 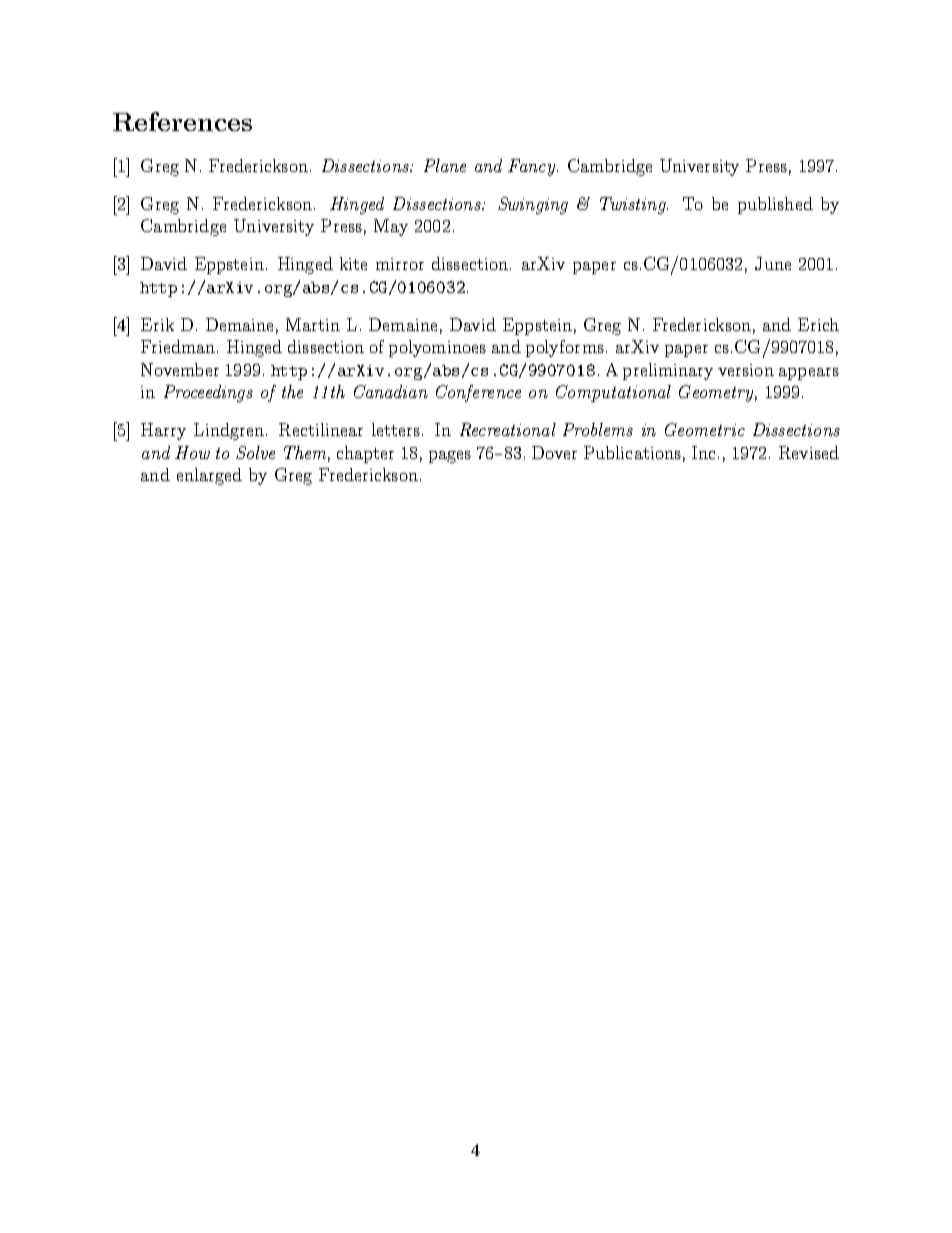 What do you see at coordinates (478, 393) in the document?
I see `Conference` at bounding box center [478, 393].
